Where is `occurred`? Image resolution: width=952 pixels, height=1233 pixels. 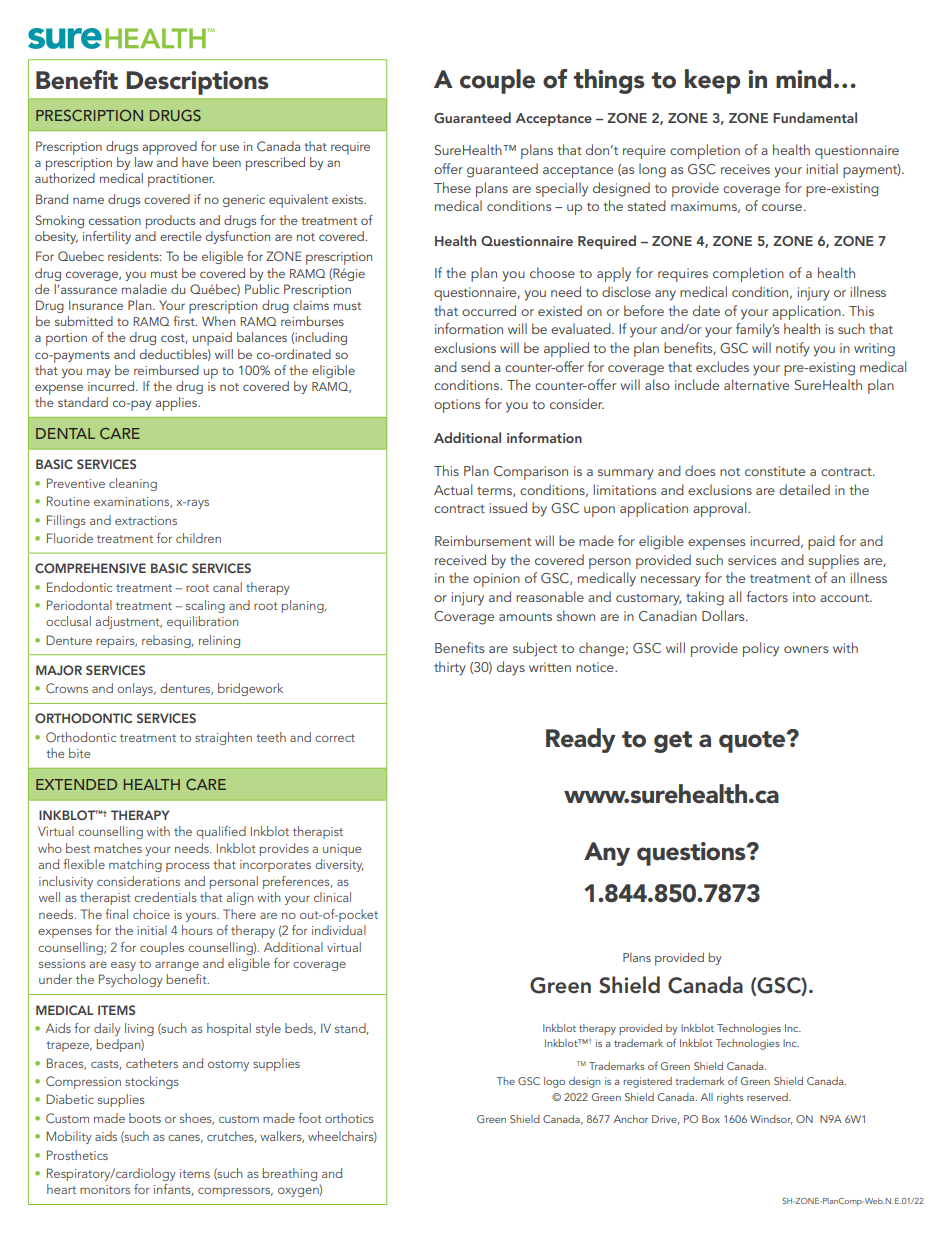 occurred is located at coordinates (489, 310).
